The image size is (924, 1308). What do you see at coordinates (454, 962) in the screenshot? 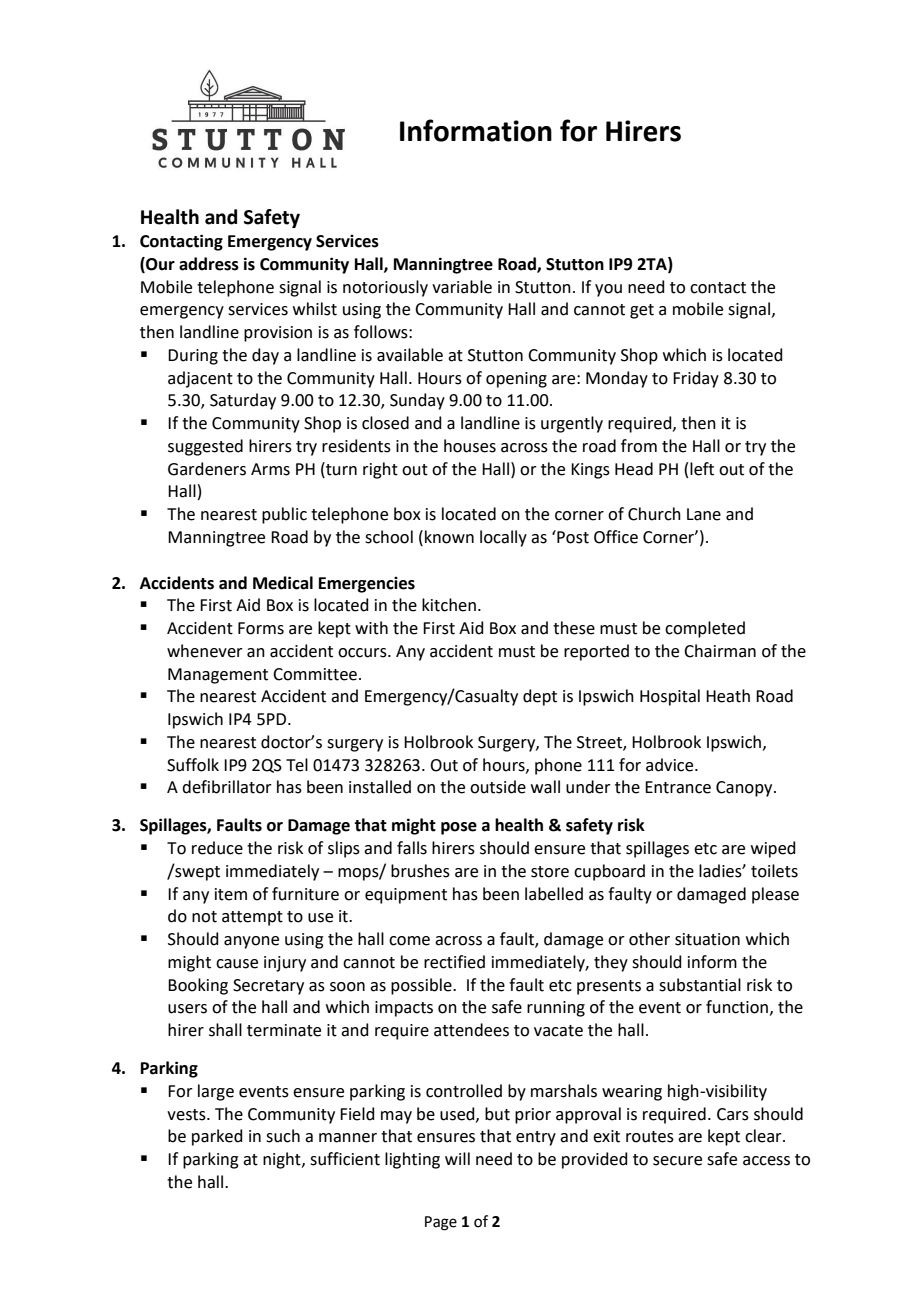
I see `rectified` at bounding box center [454, 962].
